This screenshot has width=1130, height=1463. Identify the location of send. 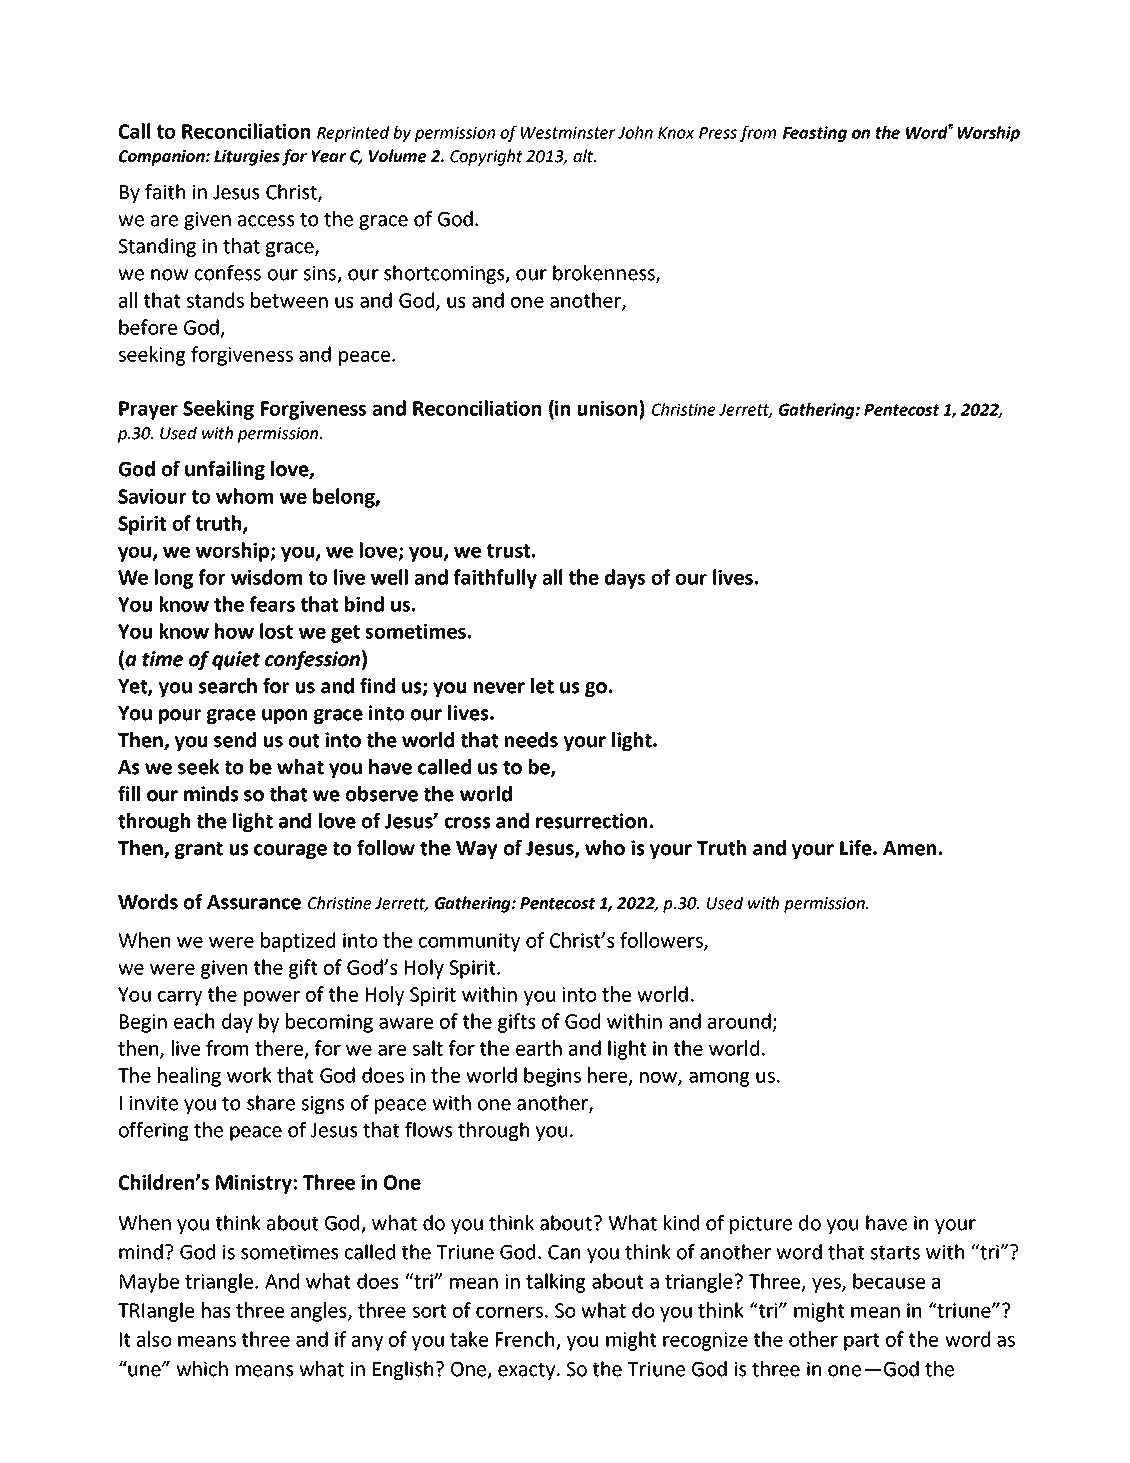
(235, 740).
